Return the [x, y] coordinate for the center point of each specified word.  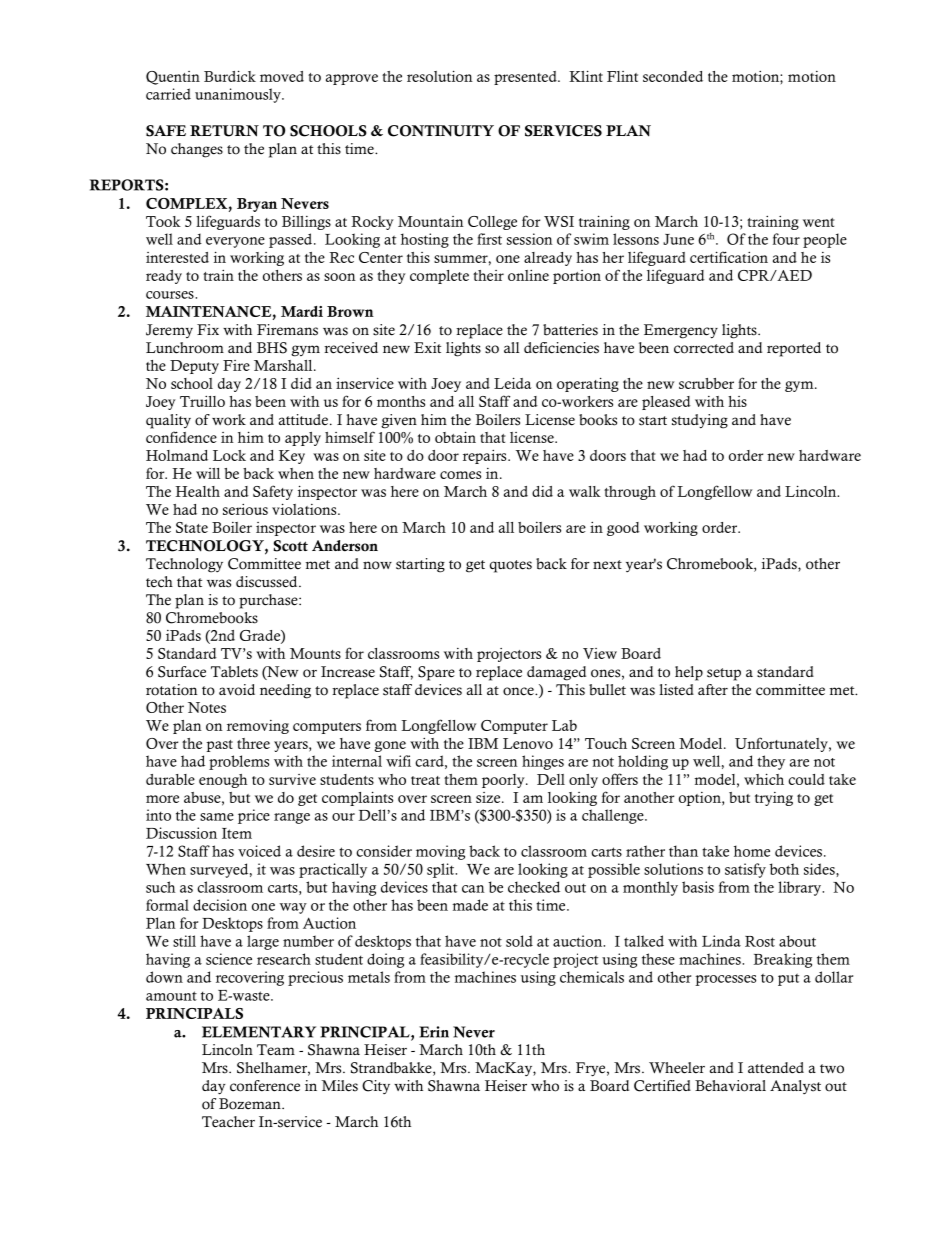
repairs [486, 457]
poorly [504, 781]
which [764, 779]
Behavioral [730, 1086]
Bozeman [251, 1104]
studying [700, 421]
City [376, 1087]
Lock [229, 455]
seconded [673, 76]
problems [239, 762]
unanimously [239, 95]
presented [526, 78]
